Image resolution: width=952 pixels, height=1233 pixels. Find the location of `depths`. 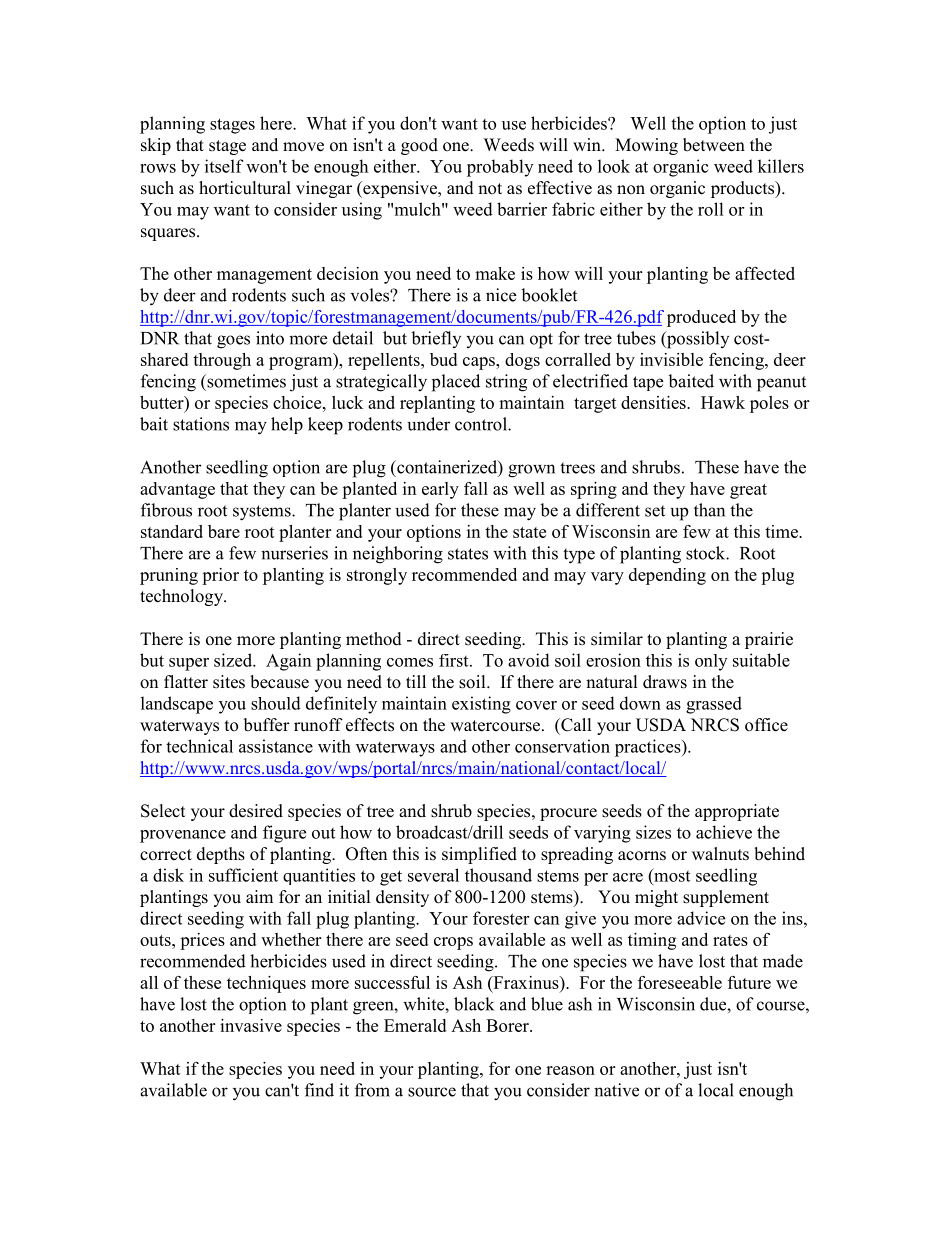

depths is located at coordinates (221, 855).
